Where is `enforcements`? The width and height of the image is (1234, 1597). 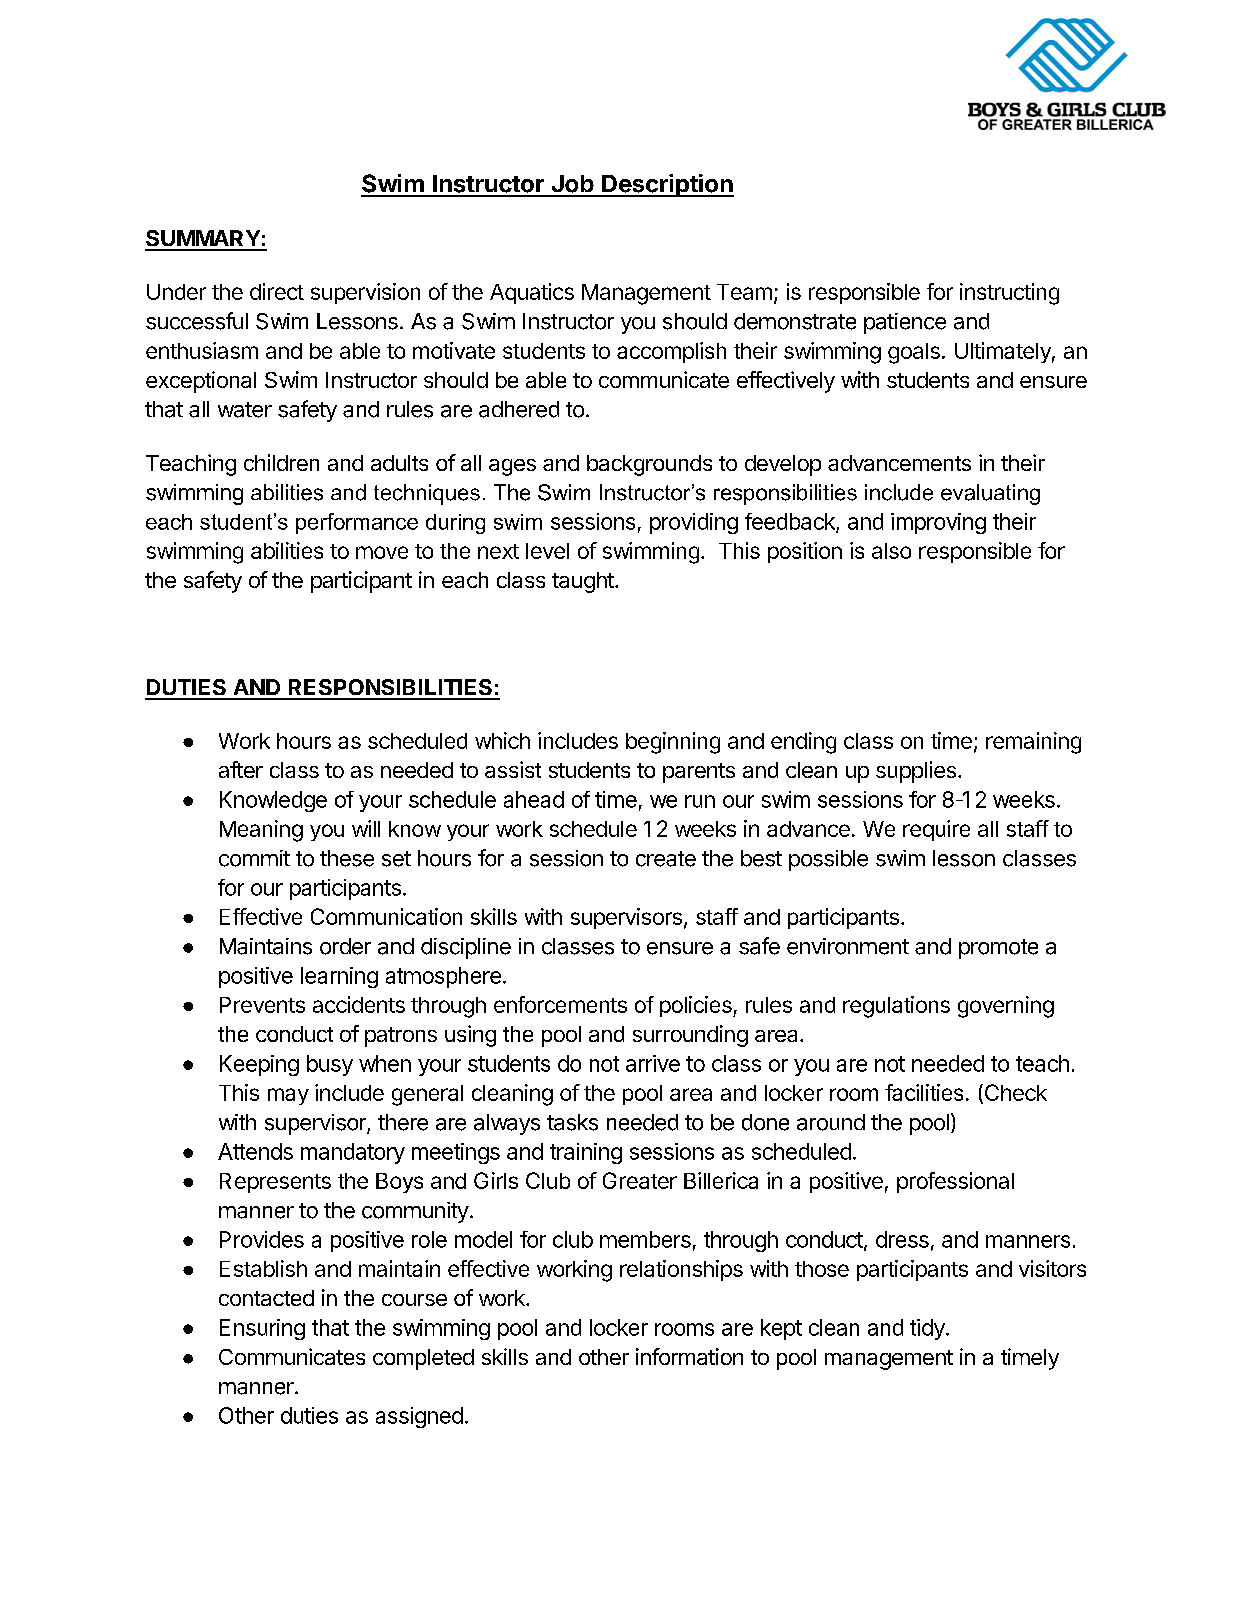
enforcements is located at coordinates (560, 1004).
